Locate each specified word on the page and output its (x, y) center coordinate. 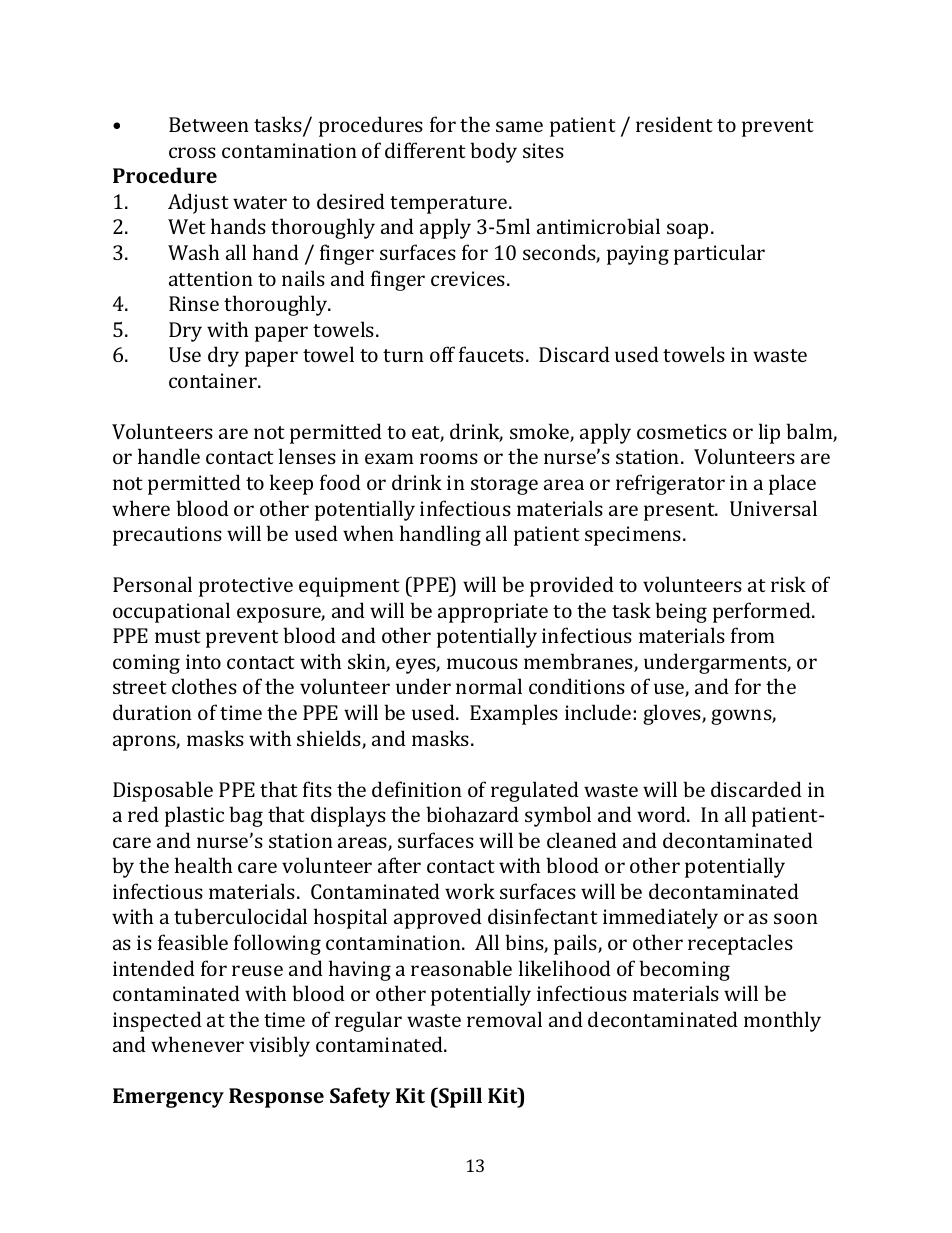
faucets (493, 354)
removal (504, 1019)
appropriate (493, 613)
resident (674, 124)
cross (192, 152)
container (214, 380)
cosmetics (682, 431)
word (662, 814)
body (493, 152)
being (681, 612)
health (203, 865)
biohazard (472, 814)
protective (246, 587)
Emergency (168, 1098)
